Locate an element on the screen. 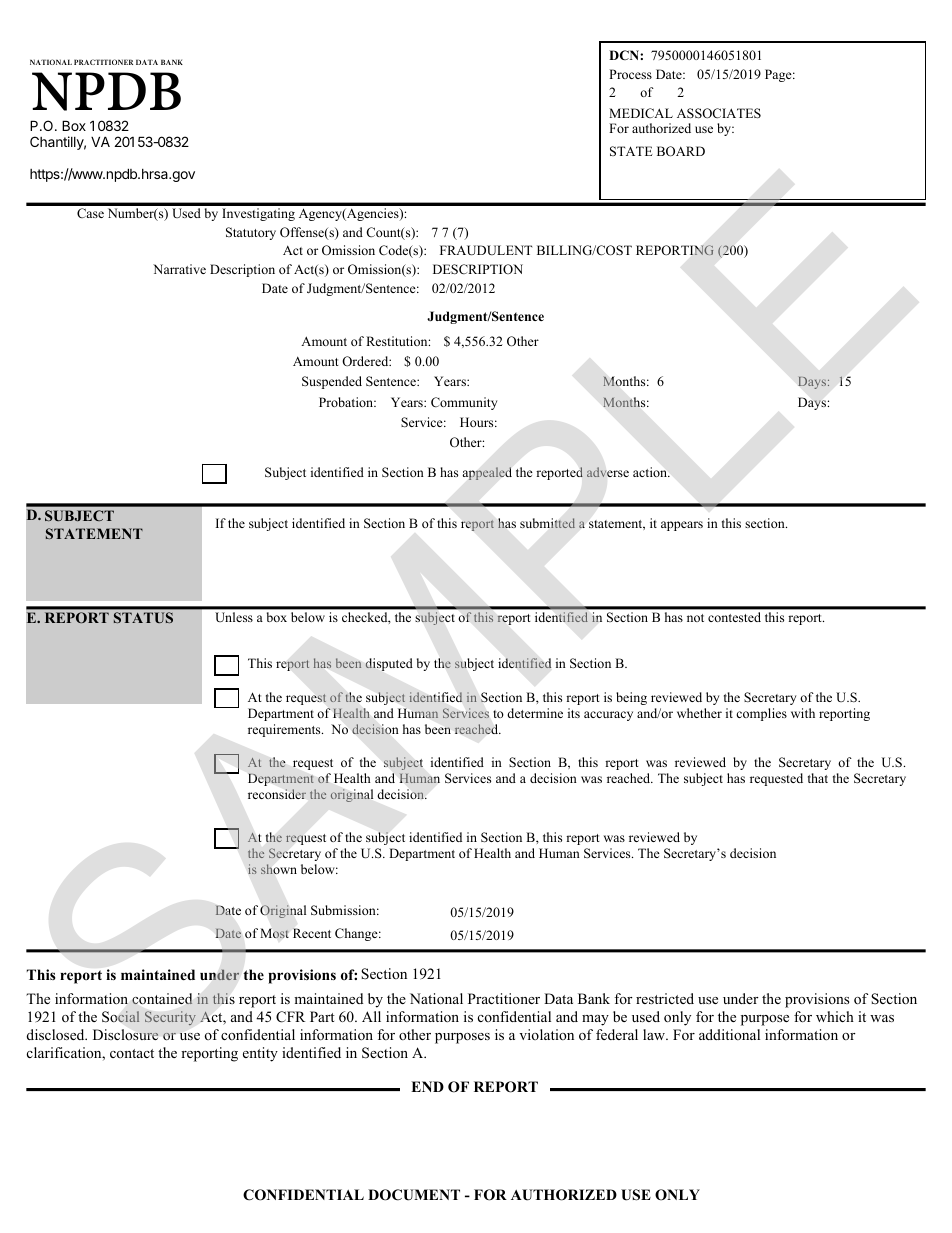  DOCUMENT is located at coordinates (414, 1195).
